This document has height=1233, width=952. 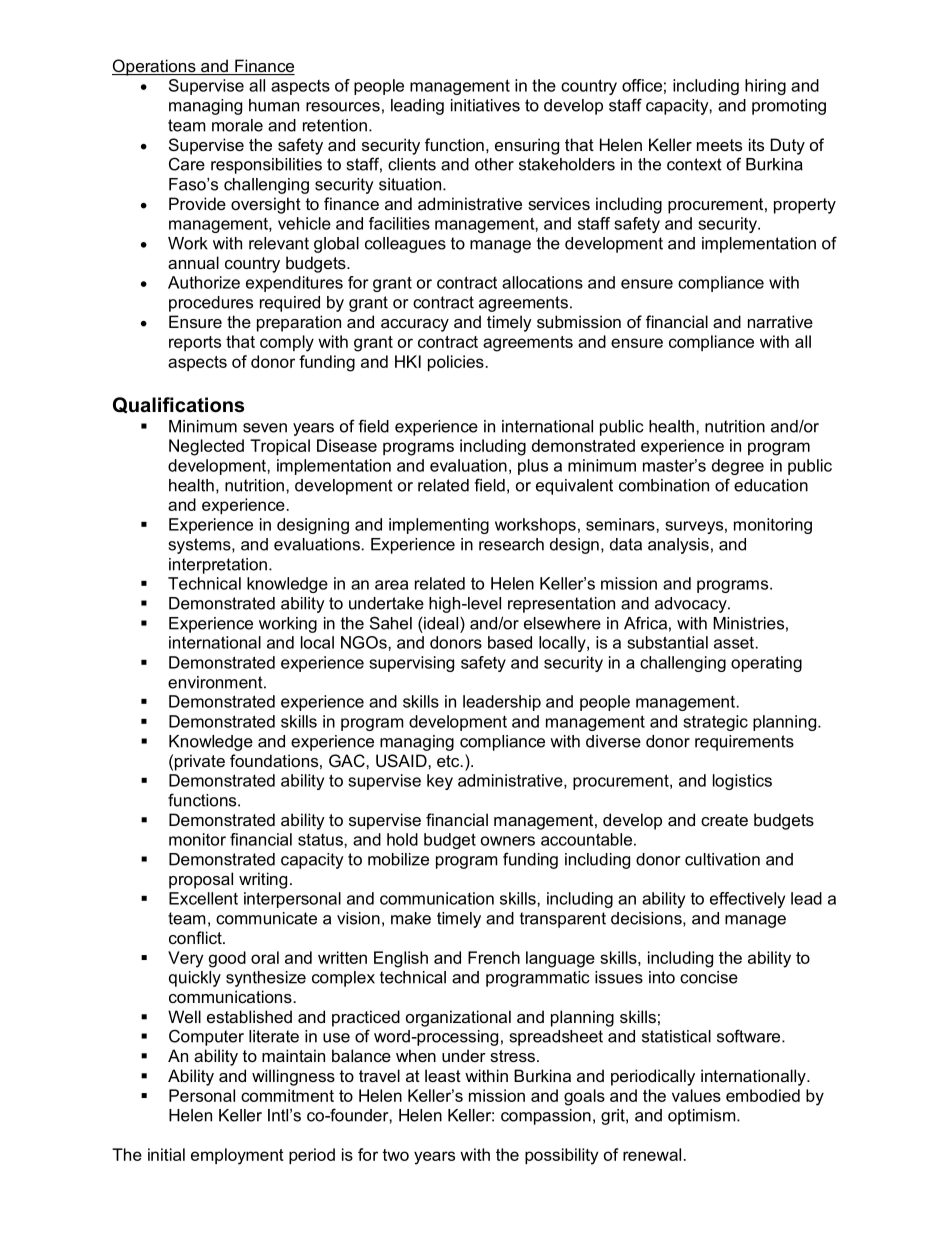 I want to click on status, so click(x=321, y=840).
